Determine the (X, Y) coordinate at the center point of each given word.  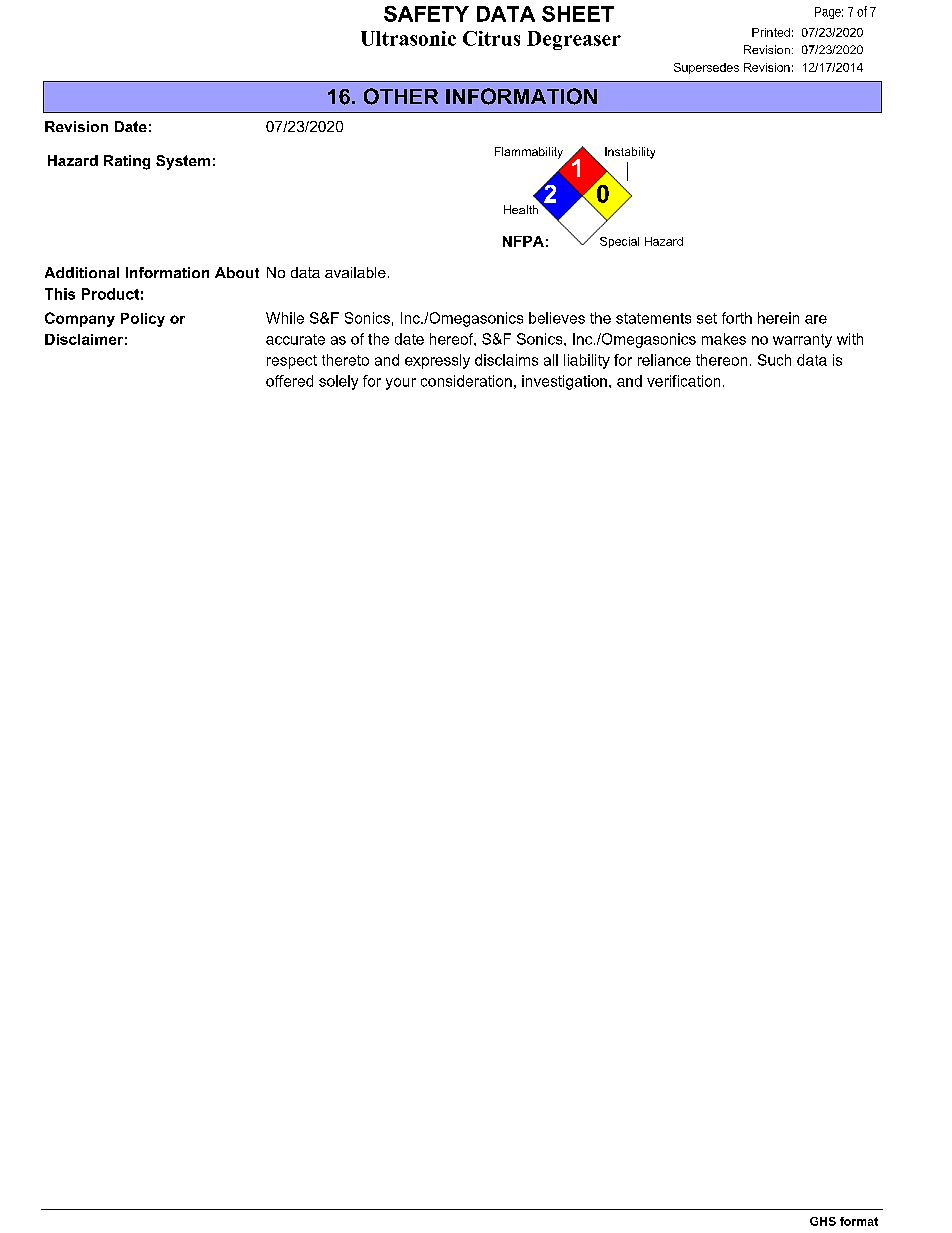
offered (289, 381)
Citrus (491, 38)
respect (292, 362)
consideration (466, 381)
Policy (143, 320)
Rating (127, 162)
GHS (823, 1221)
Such (774, 360)
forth (737, 318)
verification (683, 381)
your (401, 384)
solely (338, 382)
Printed (771, 32)
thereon (721, 360)
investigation (564, 382)
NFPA (523, 241)
